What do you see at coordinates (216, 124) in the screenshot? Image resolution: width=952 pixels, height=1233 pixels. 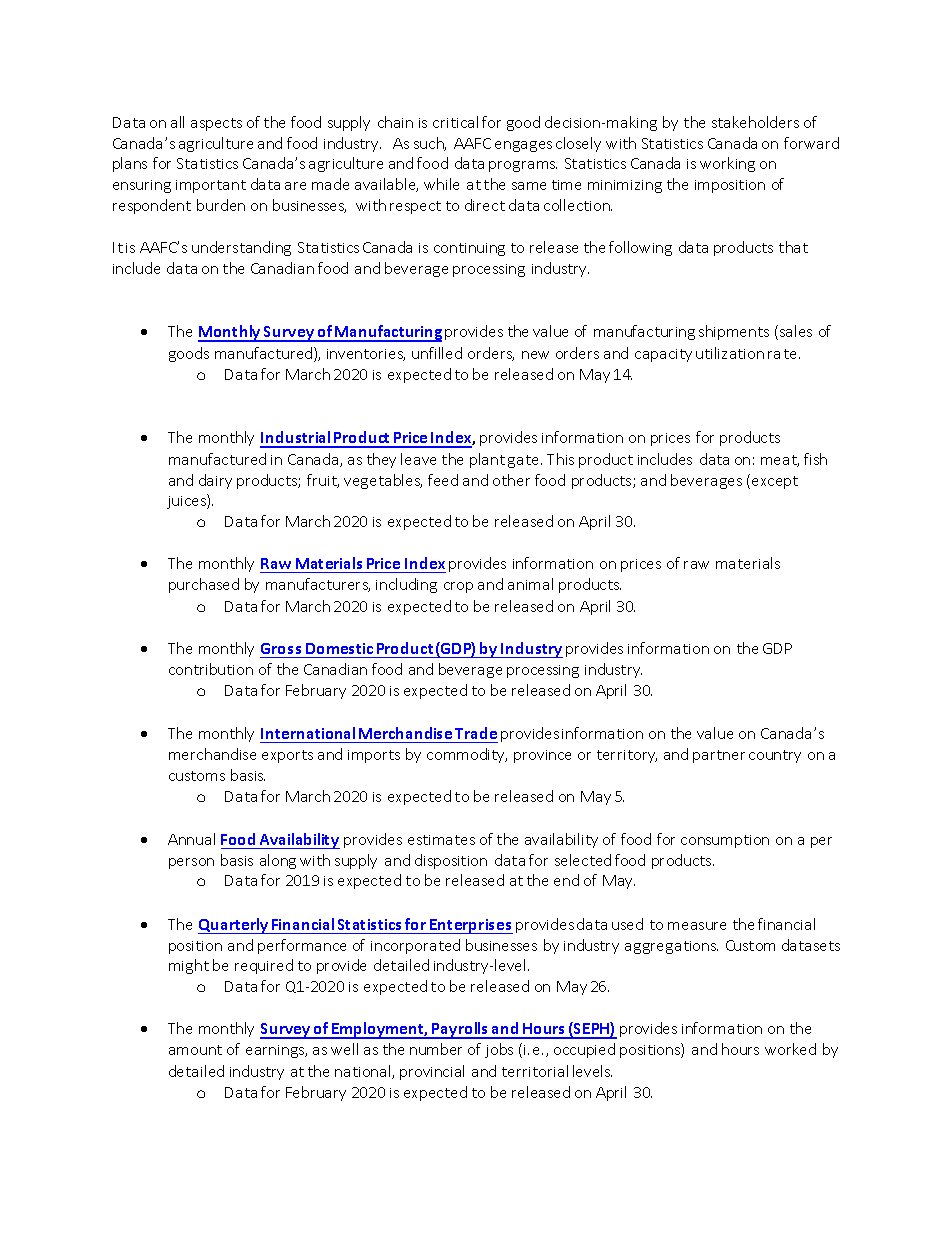 I see `aspects` at bounding box center [216, 124].
